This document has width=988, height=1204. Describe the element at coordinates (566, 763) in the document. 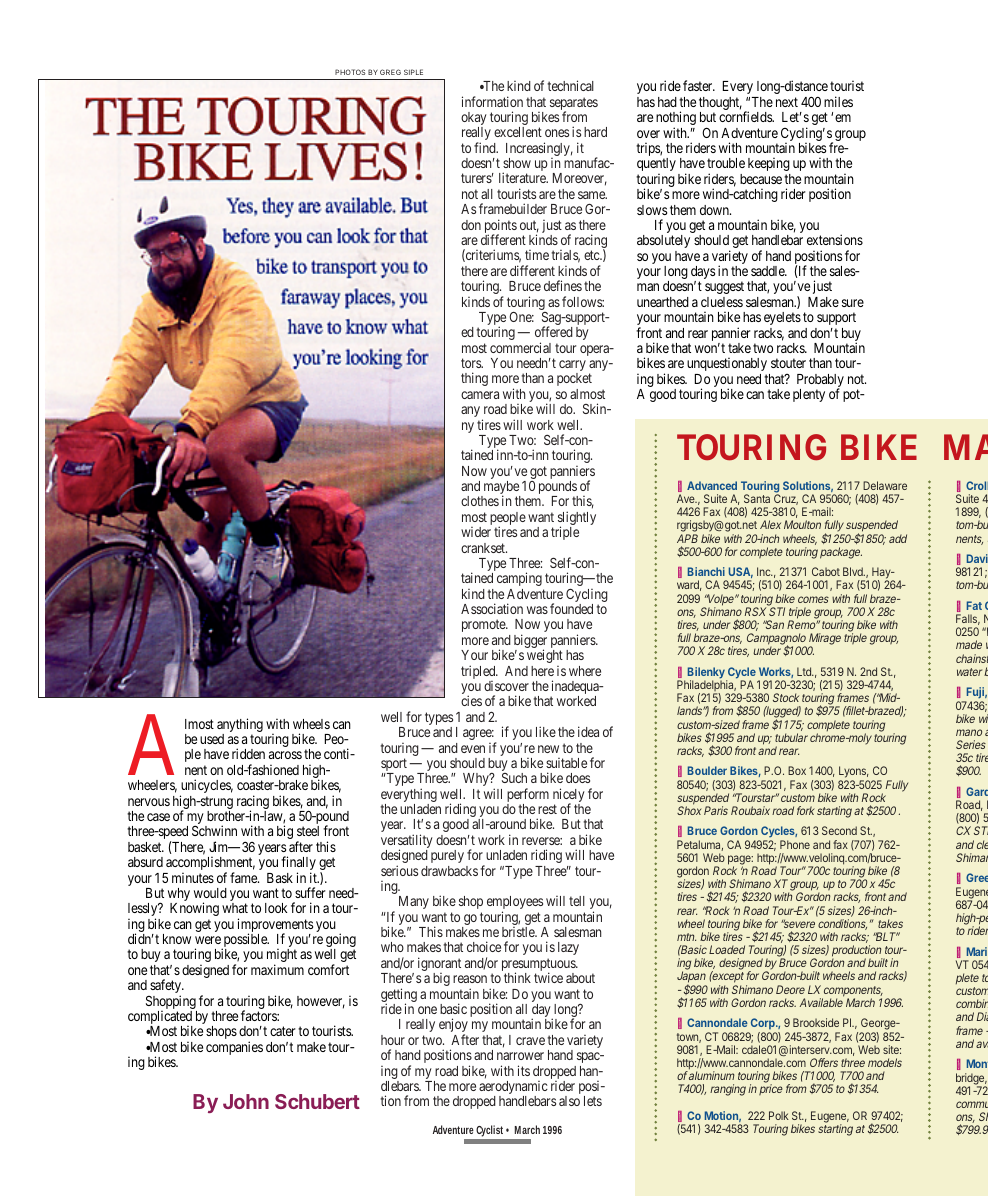

I see `suitable` at that location.
